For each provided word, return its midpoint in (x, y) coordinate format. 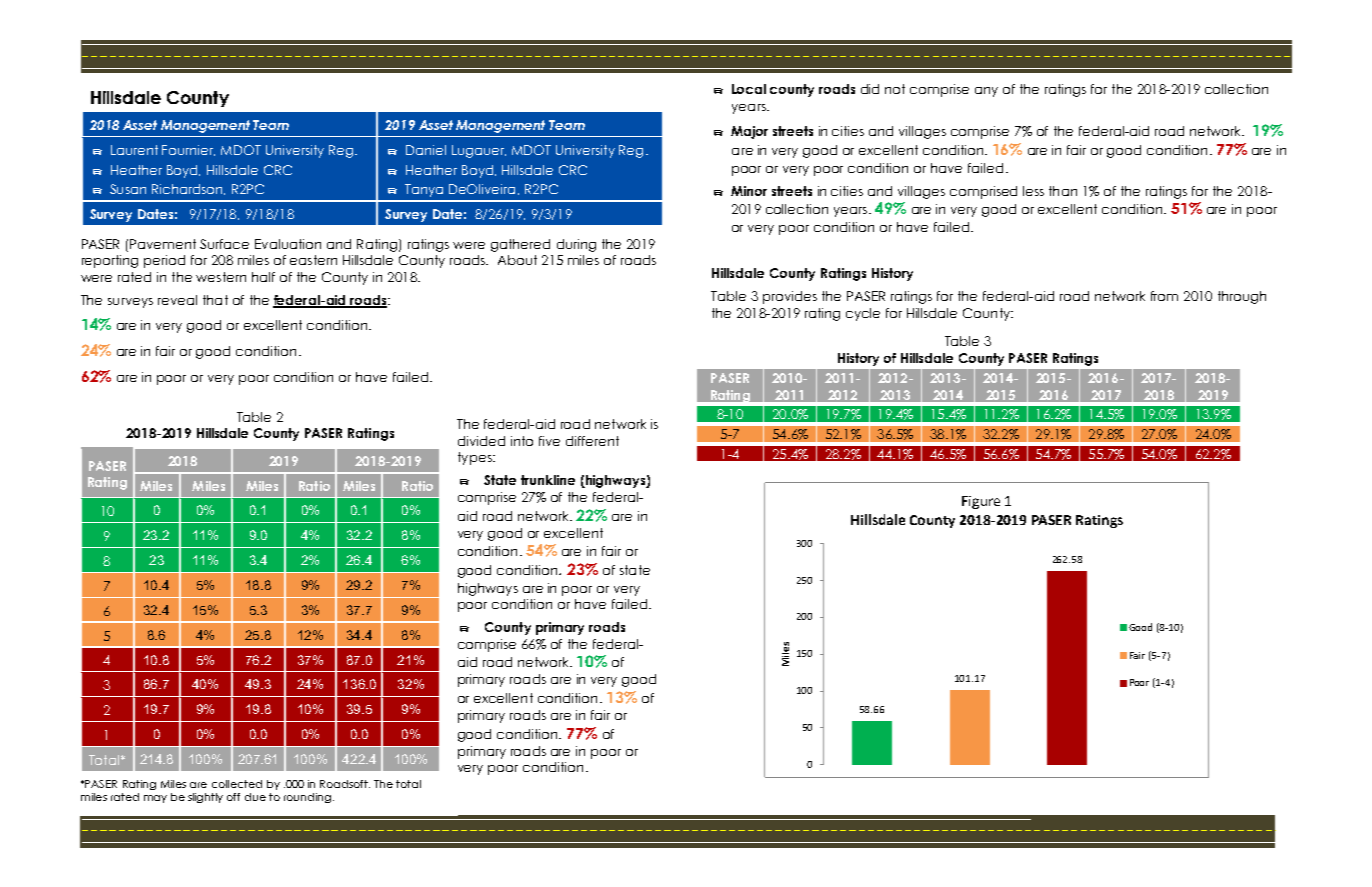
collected (237, 784)
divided (481, 441)
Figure (981, 502)
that (215, 300)
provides (790, 297)
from (1164, 296)
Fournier (188, 150)
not (895, 89)
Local (749, 89)
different (592, 441)
